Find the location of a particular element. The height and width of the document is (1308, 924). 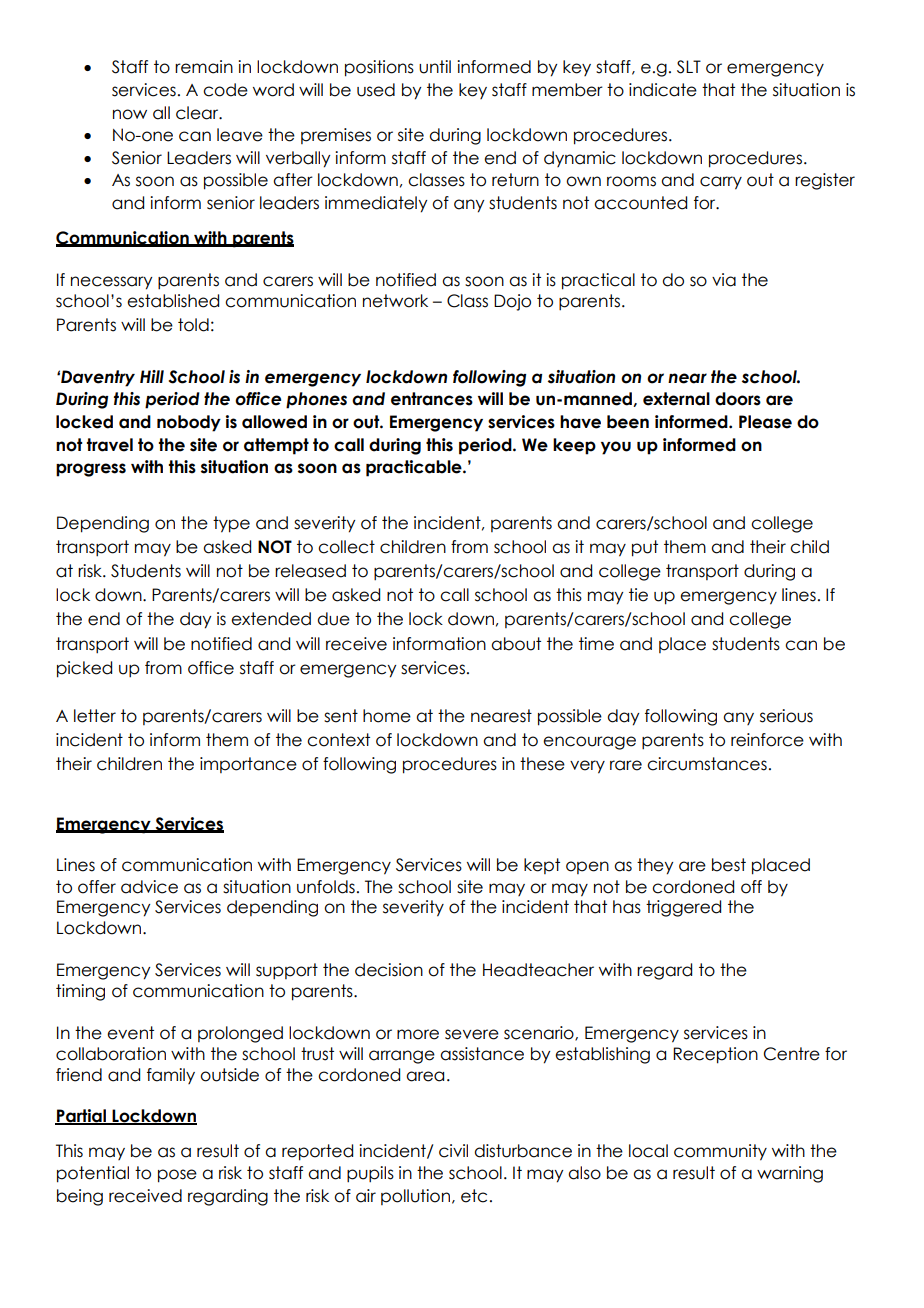

picked is located at coordinates (84, 669).
